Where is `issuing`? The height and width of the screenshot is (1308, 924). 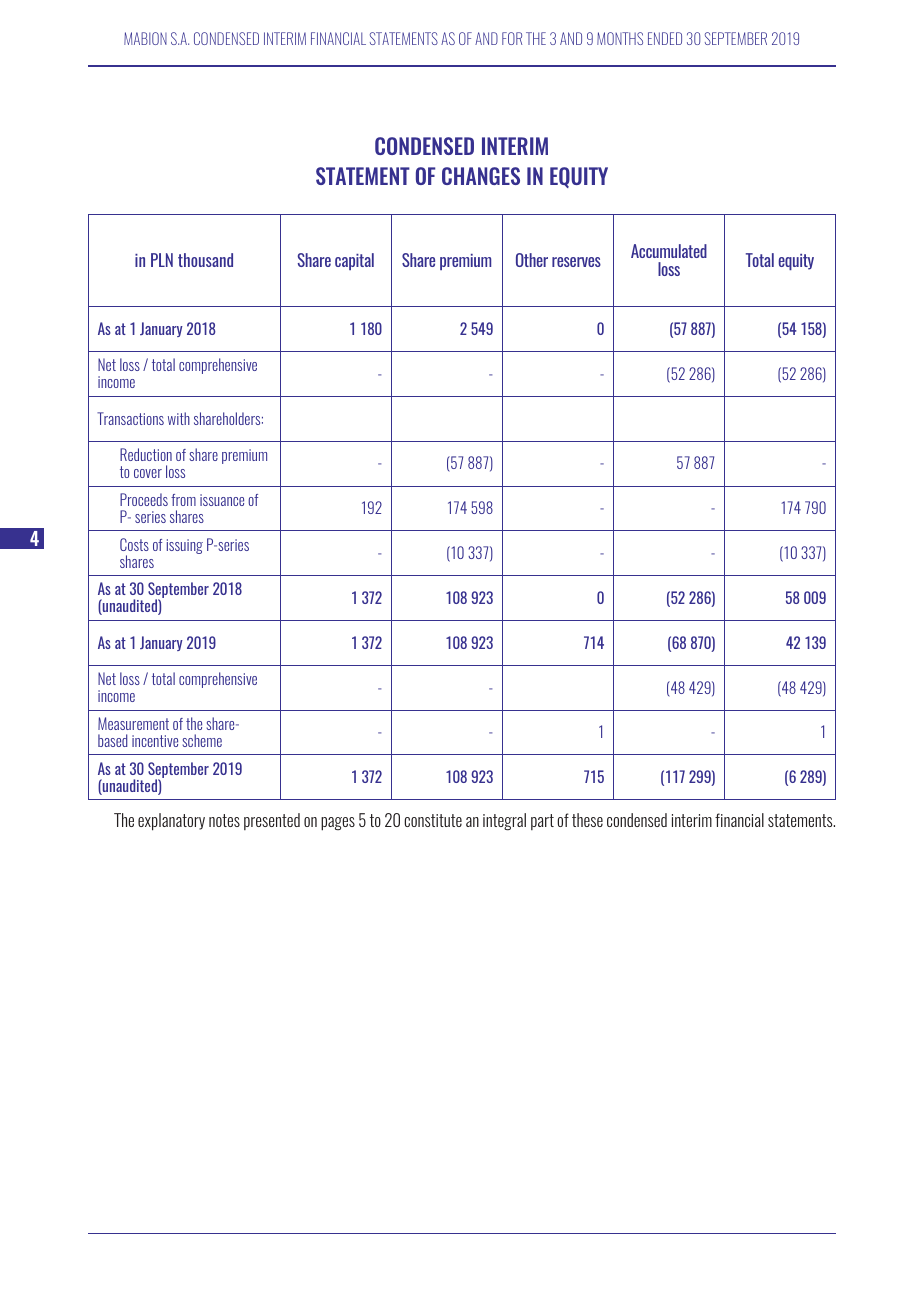 issuing is located at coordinates (185, 546).
